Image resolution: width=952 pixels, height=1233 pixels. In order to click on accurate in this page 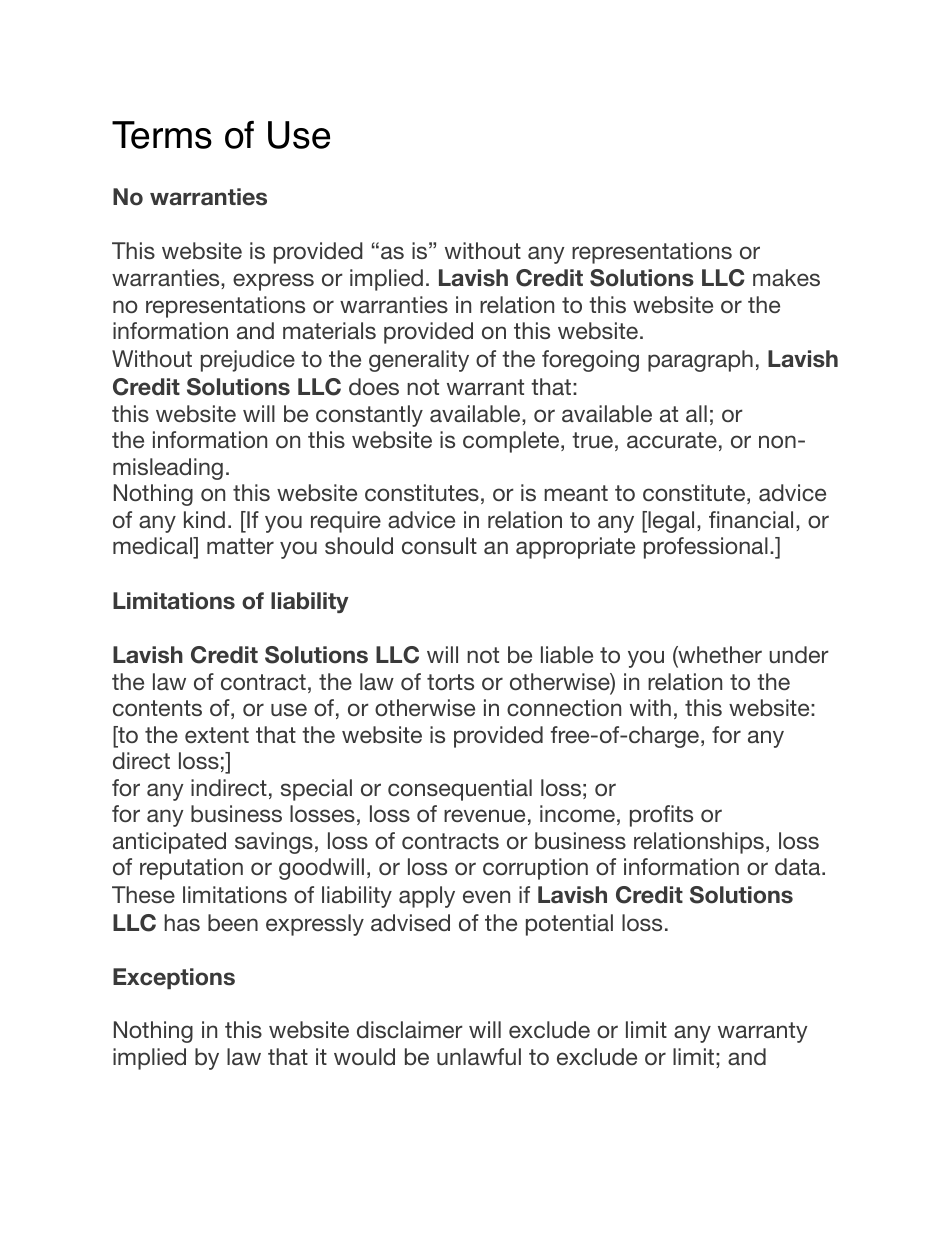, I will do `click(672, 440)`.
